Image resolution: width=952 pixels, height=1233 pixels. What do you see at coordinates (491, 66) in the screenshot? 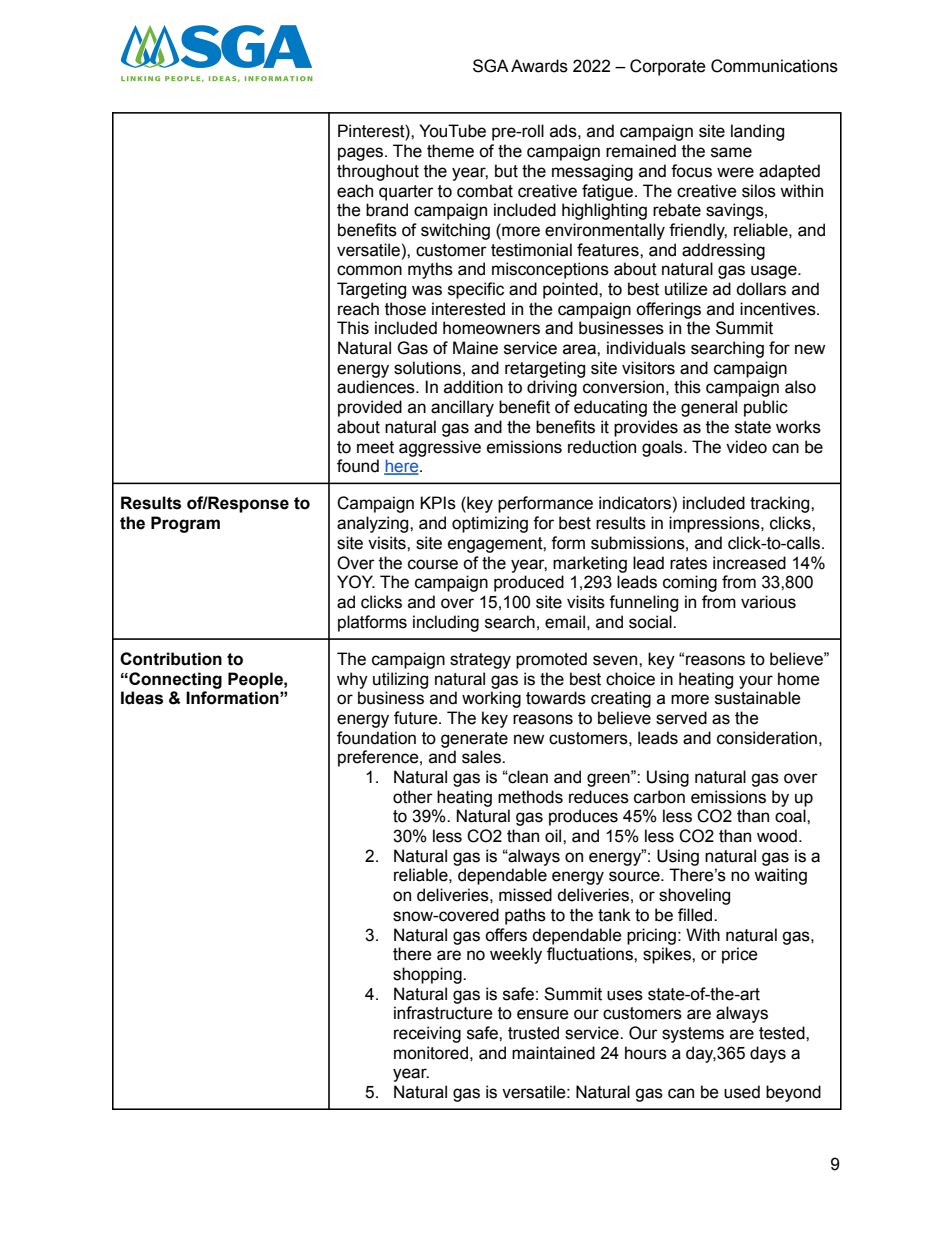
I see `SGA` at bounding box center [491, 66].
